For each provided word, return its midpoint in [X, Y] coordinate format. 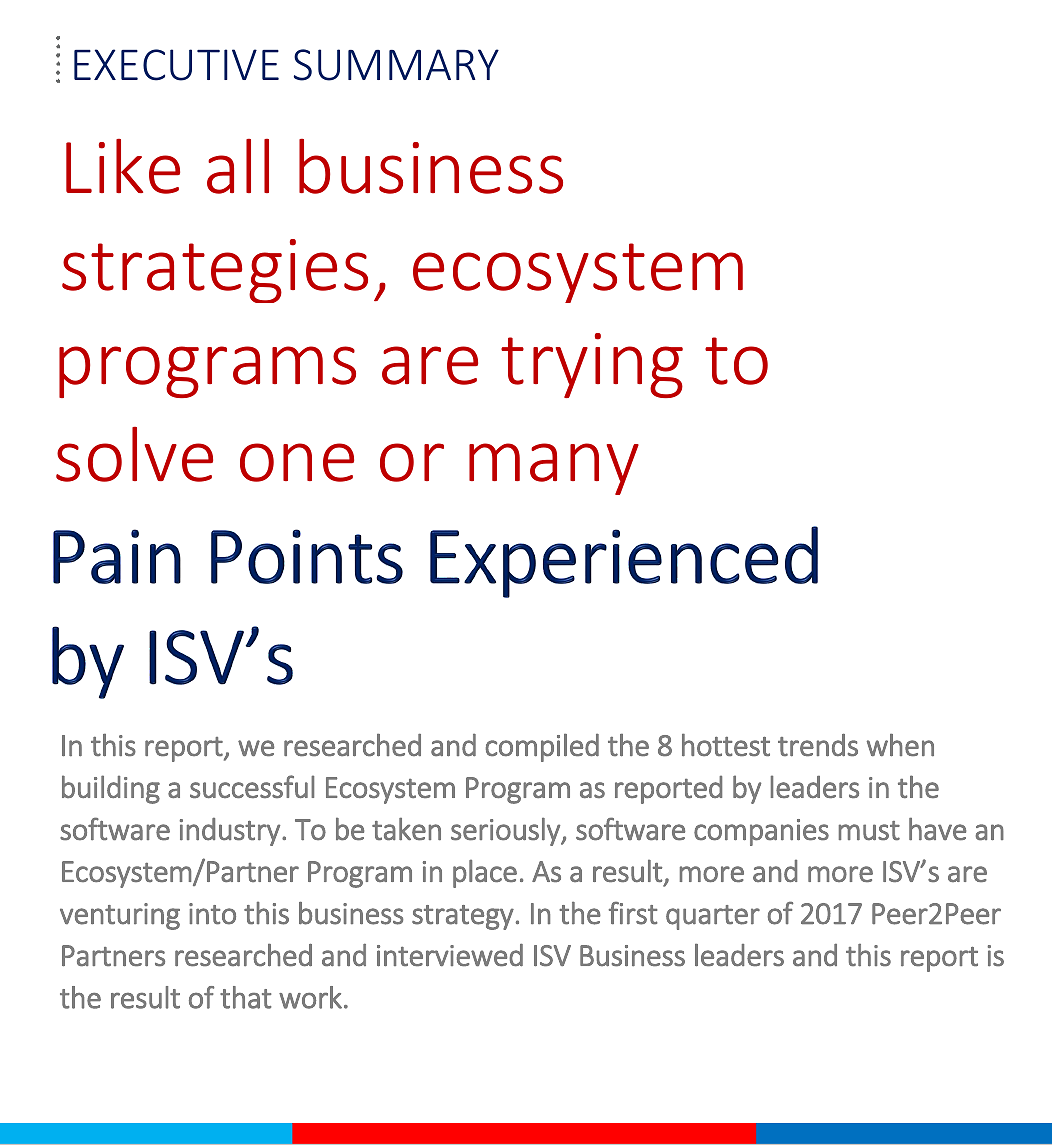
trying [592, 365]
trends [818, 745]
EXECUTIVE [176, 65]
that [245, 997]
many [554, 469]
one [297, 462]
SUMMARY [396, 65]
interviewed [450, 955]
